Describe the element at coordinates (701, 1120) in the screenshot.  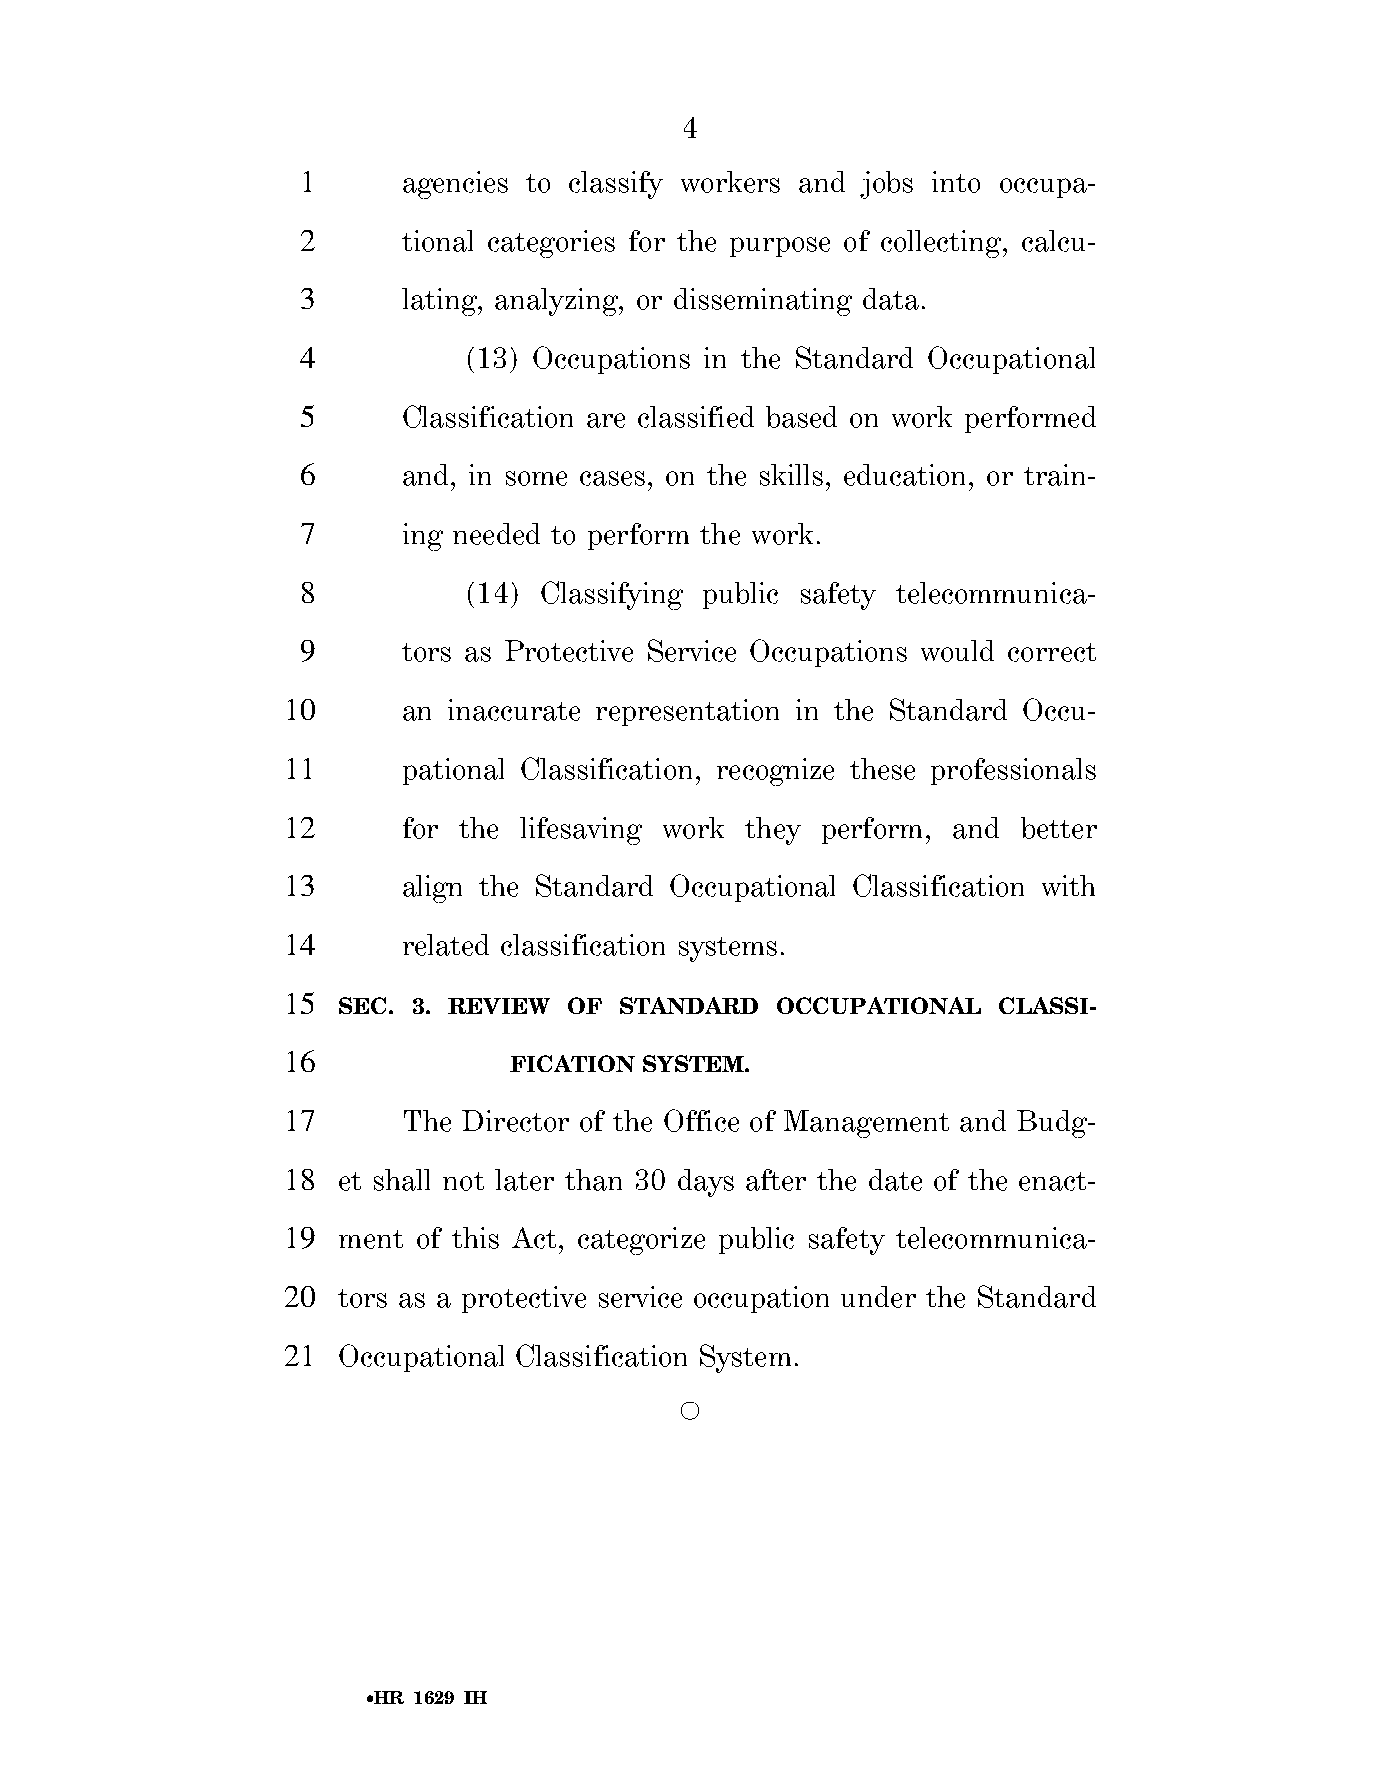
I see `Office` at that location.
